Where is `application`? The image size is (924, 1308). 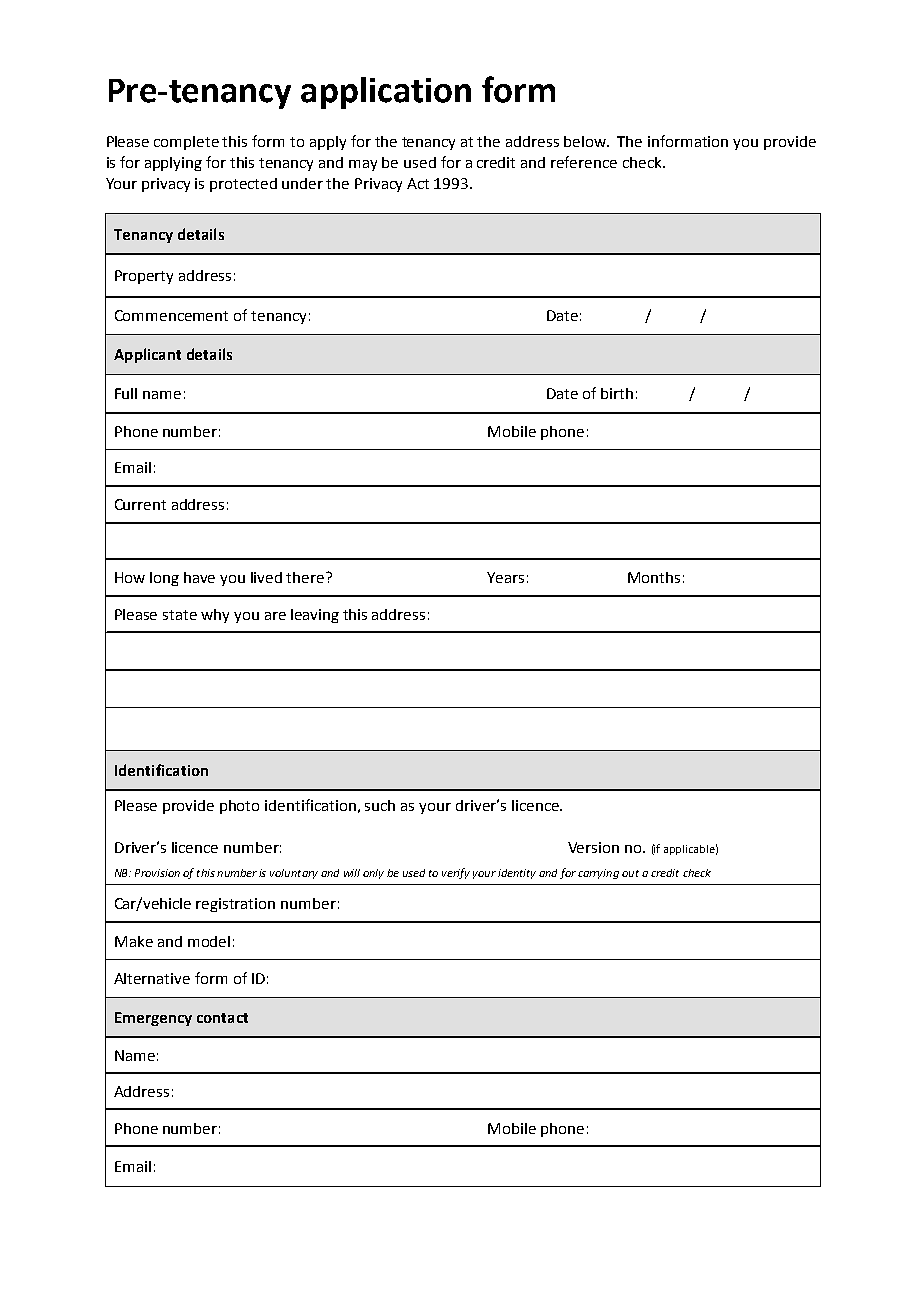 application is located at coordinates (386, 93).
